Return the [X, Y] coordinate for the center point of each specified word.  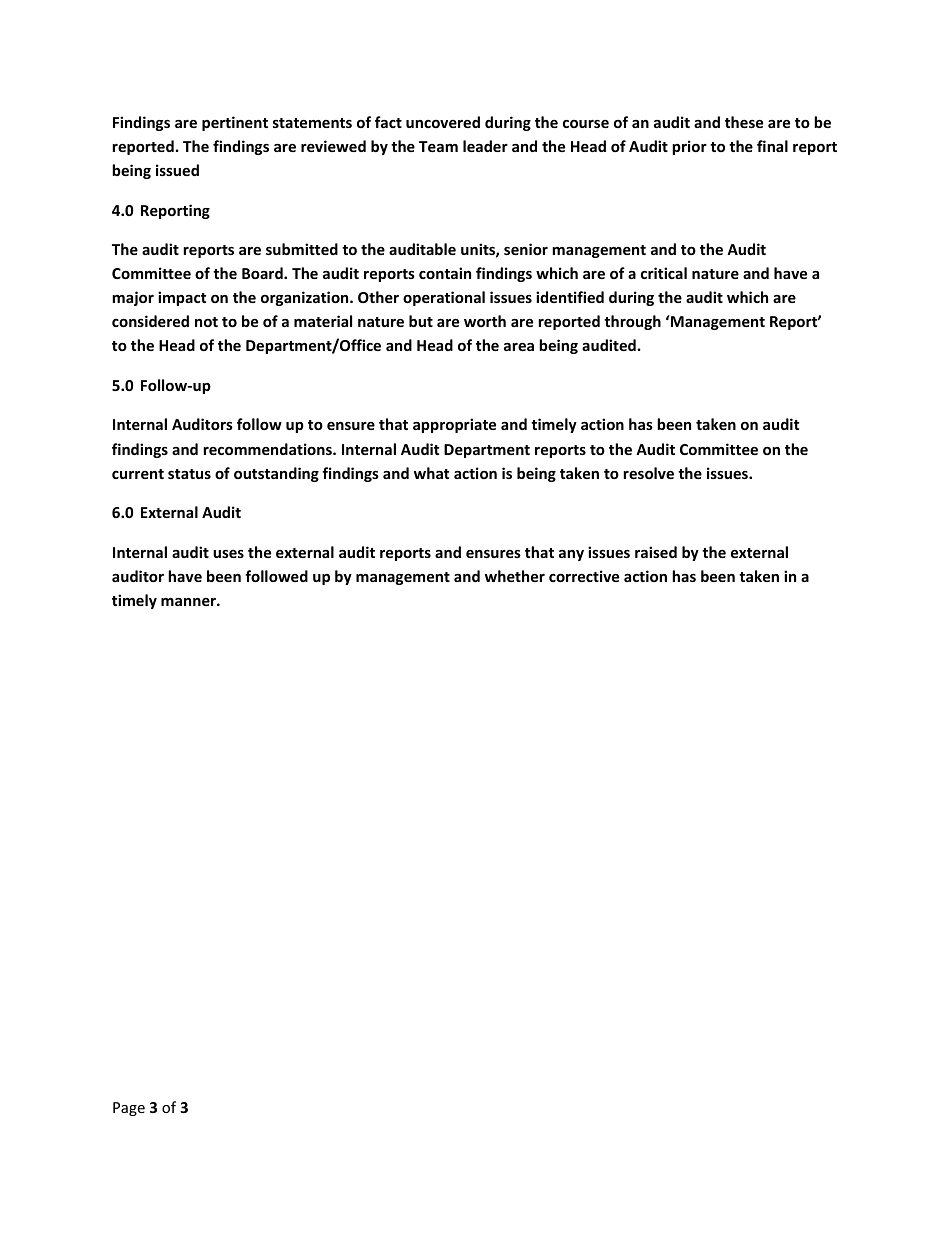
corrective [584, 576]
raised [656, 552]
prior [689, 147]
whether [515, 576]
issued [177, 170]
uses [228, 554]
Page [129, 1109]
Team [438, 146]
